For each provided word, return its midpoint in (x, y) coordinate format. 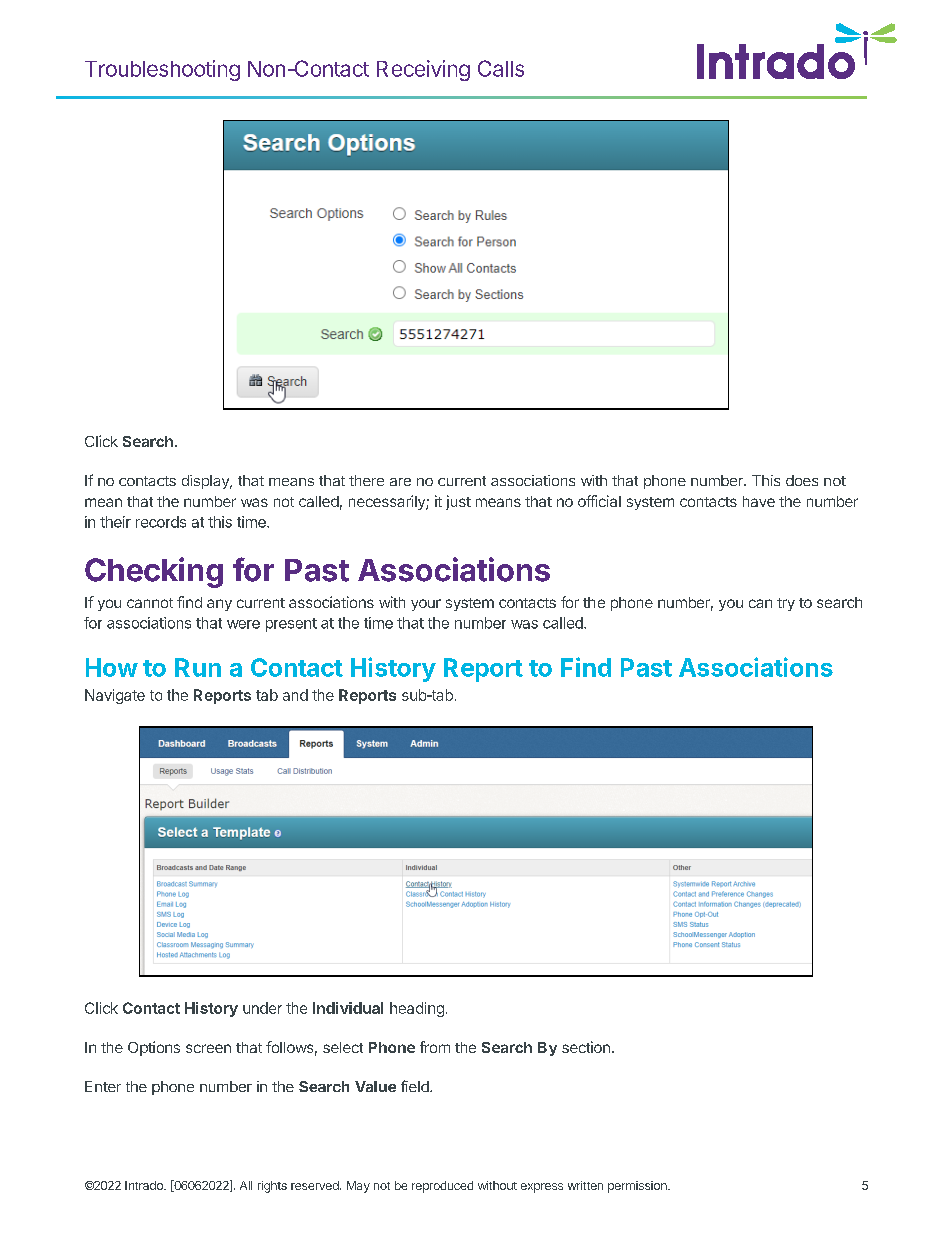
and (295, 695)
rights (272, 1187)
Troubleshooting (162, 70)
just (458, 502)
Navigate (115, 696)
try (786, 604)
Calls (501, 68)
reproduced (442, 1187)
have (759, 501)
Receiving (423, 70)
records (161, 522)
